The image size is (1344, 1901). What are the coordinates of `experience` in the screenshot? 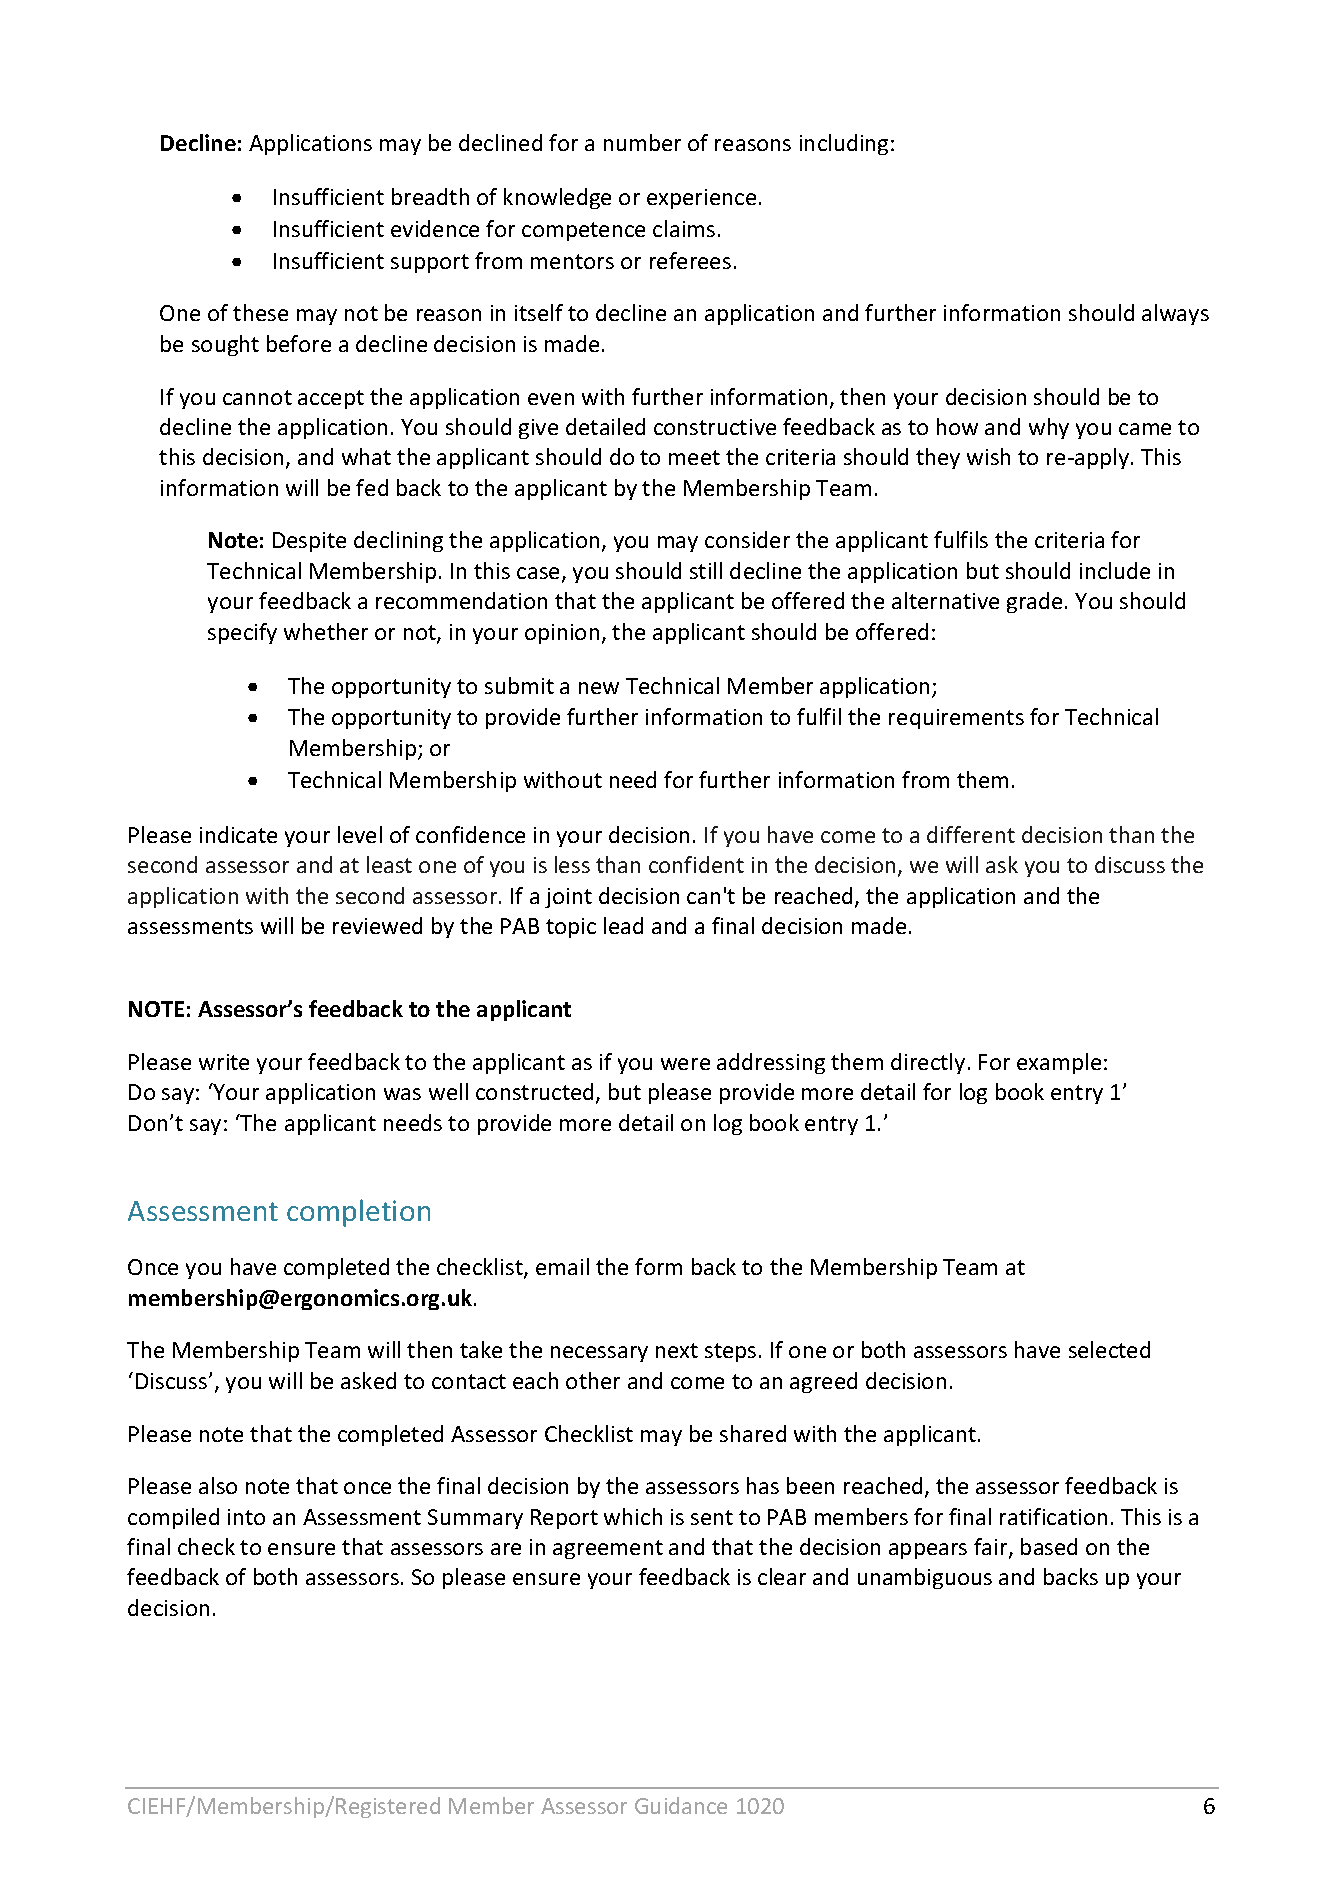 It's located at (701, 199).
